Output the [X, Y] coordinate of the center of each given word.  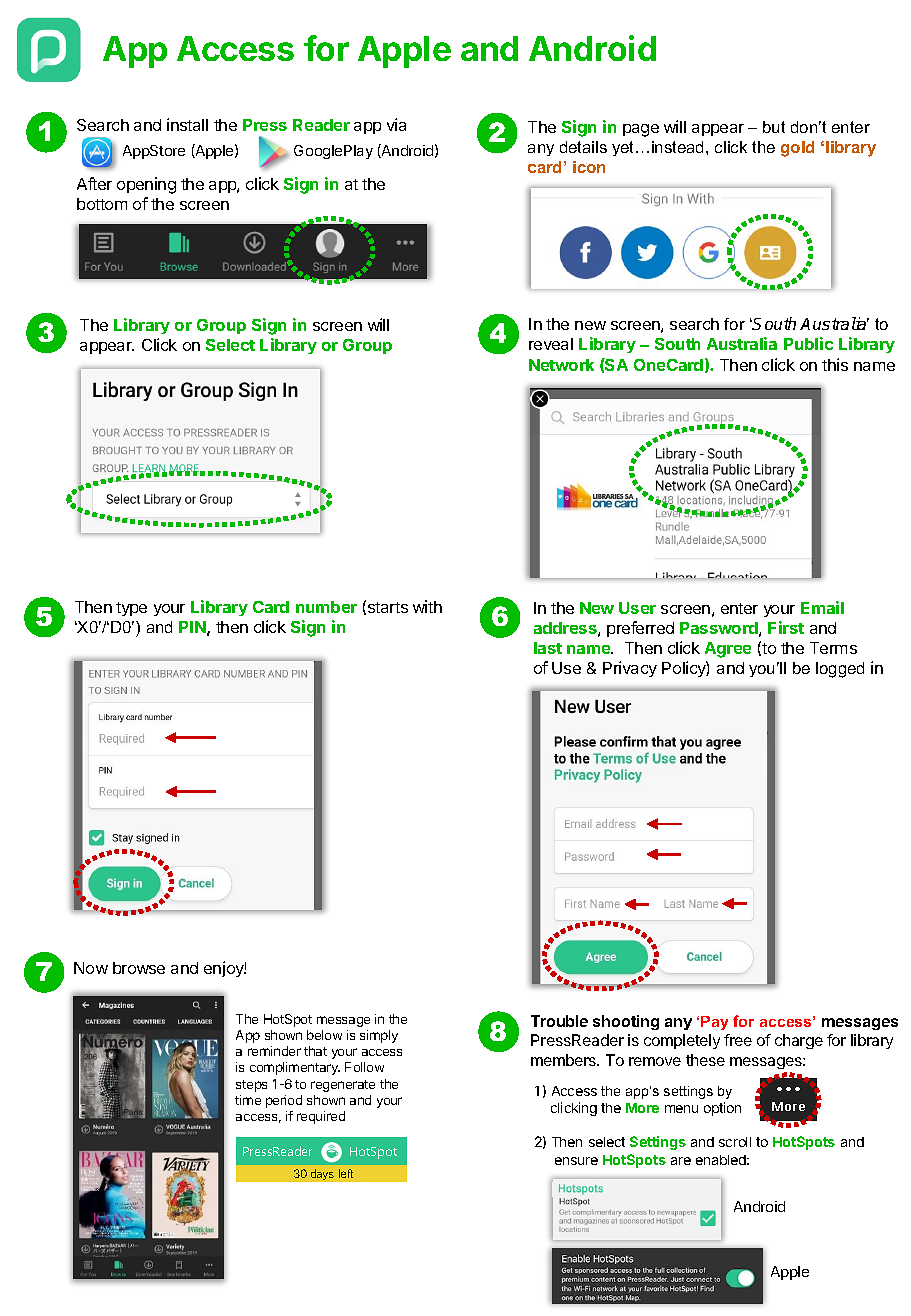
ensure [576, 1161]
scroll [735, 1142]
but [774, 127]
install [187, 124]
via [396, 124]
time [248, 1100]
